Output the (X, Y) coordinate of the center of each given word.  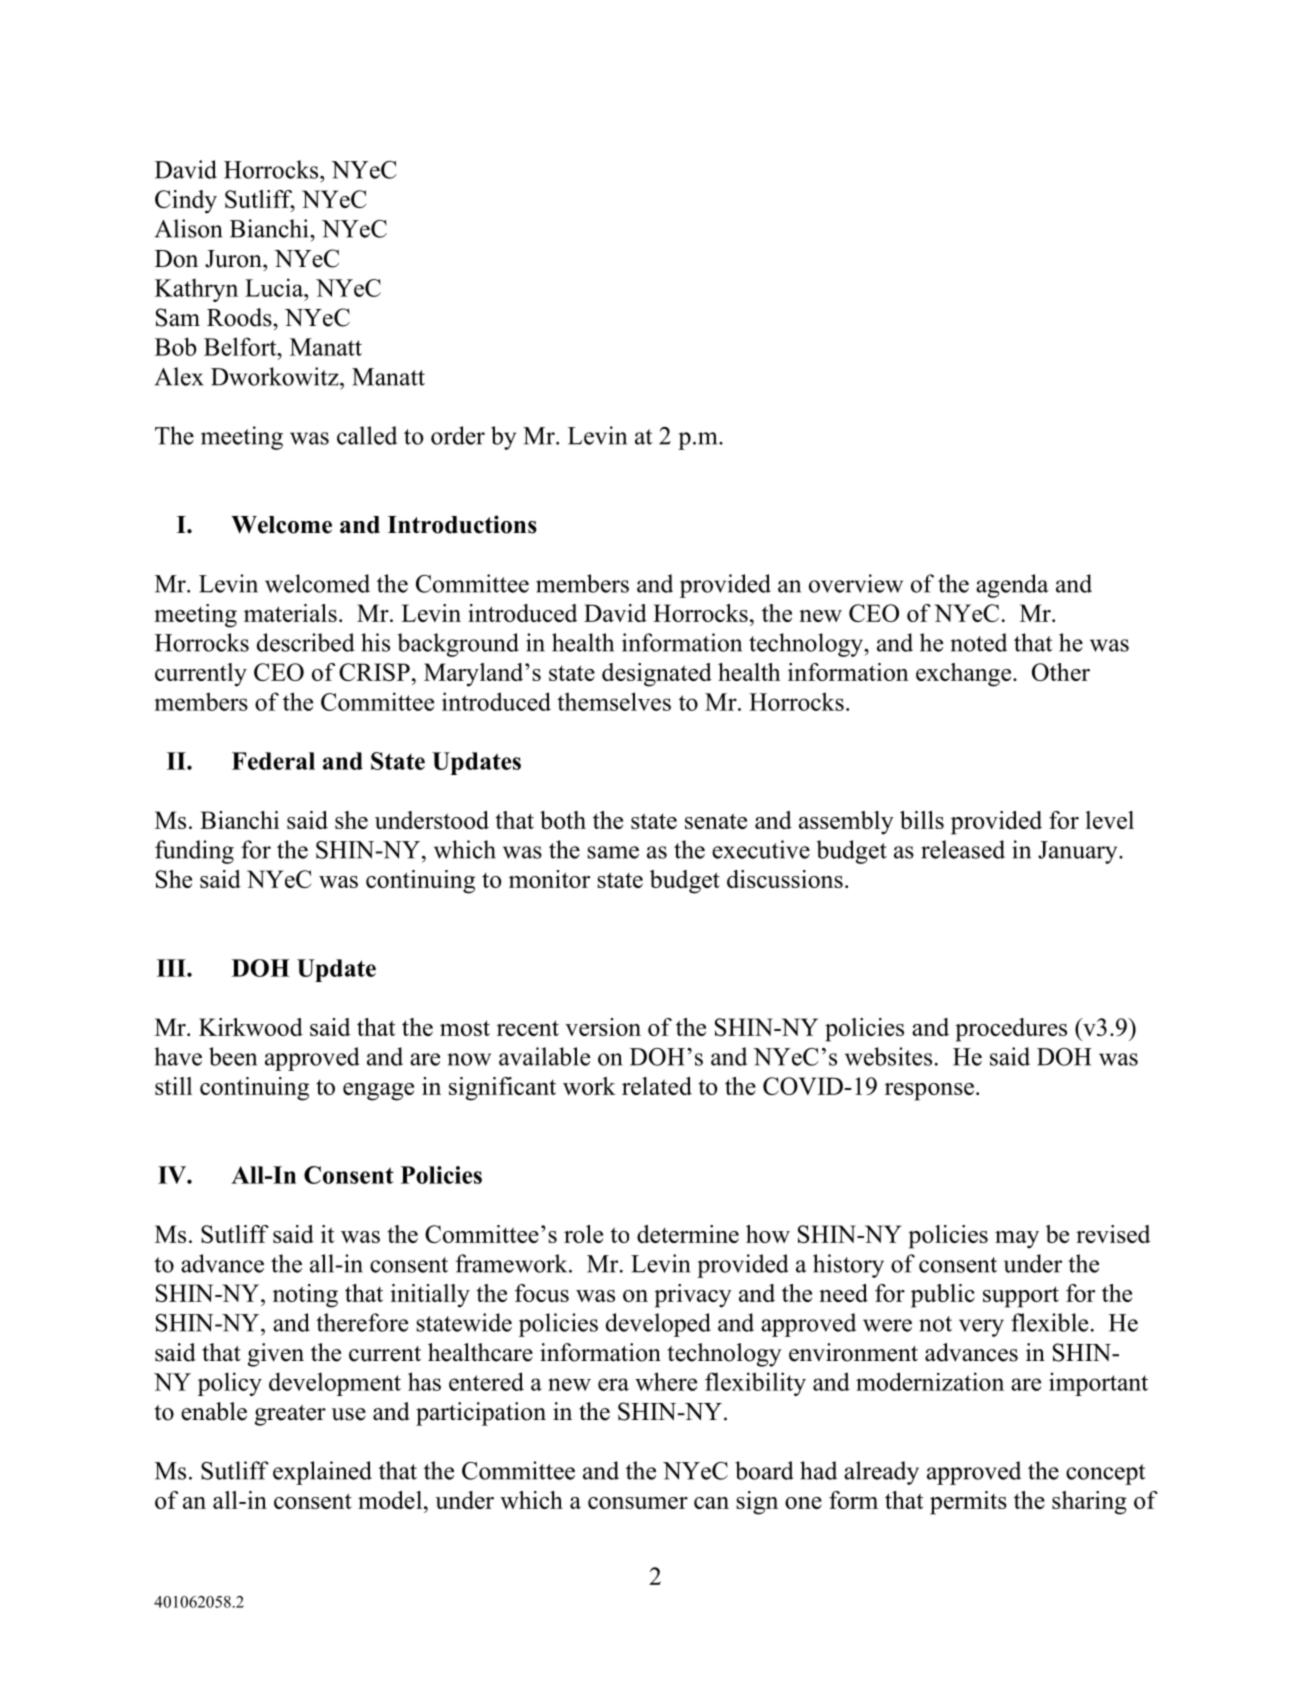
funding (194, 852)
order (458, 435)
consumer (638, 1503)
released (963, 849)
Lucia (275, 287)
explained (322, 1473)
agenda (1012, 586)
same (613, 852)
